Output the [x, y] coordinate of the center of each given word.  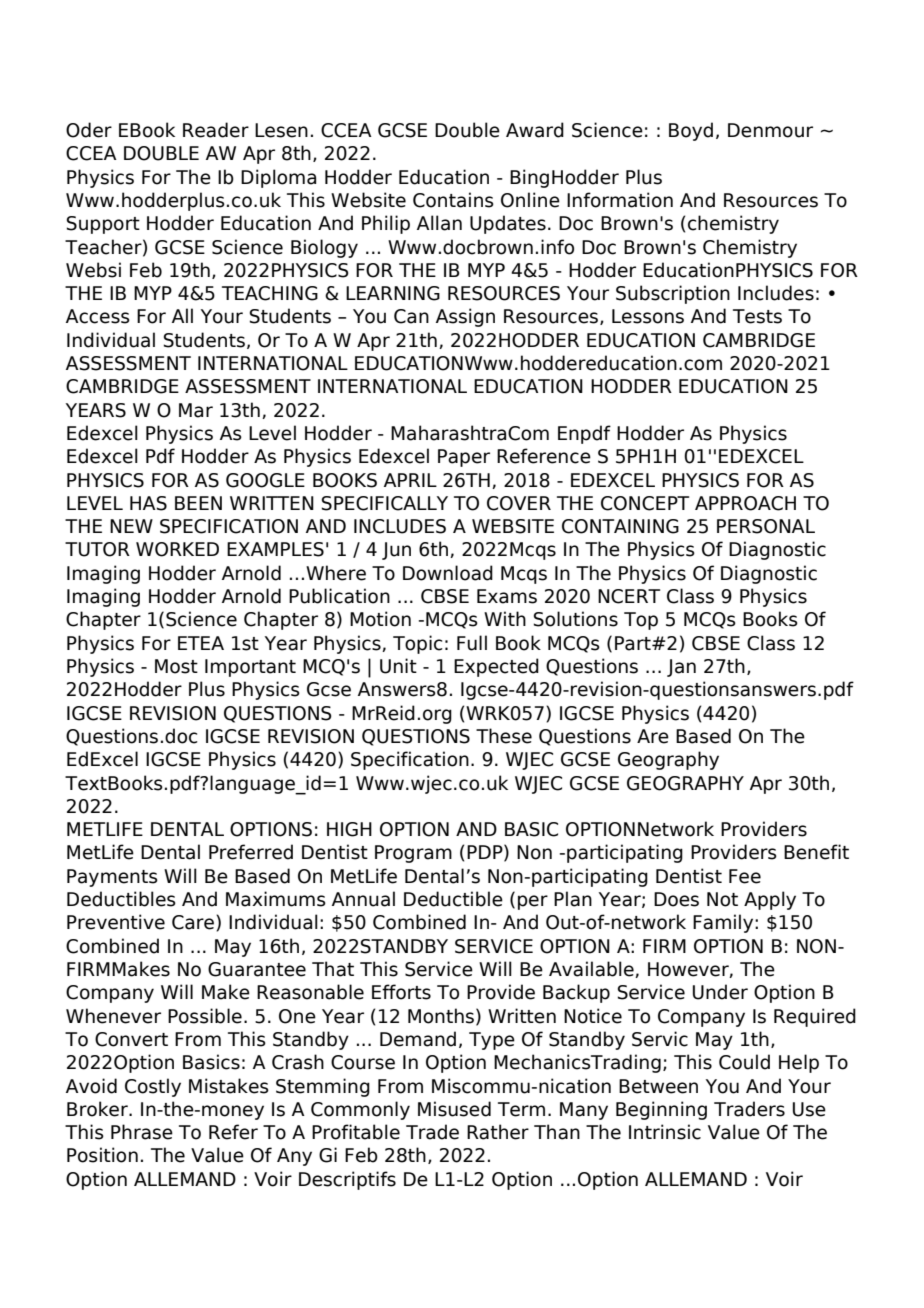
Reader [216, 130]
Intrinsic [665, 1132]
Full [472, 643]
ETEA [201, 643]
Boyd [691, 131]
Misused [454, 1109]
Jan [681, 668]
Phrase [142, 1132]
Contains [453, 200]
